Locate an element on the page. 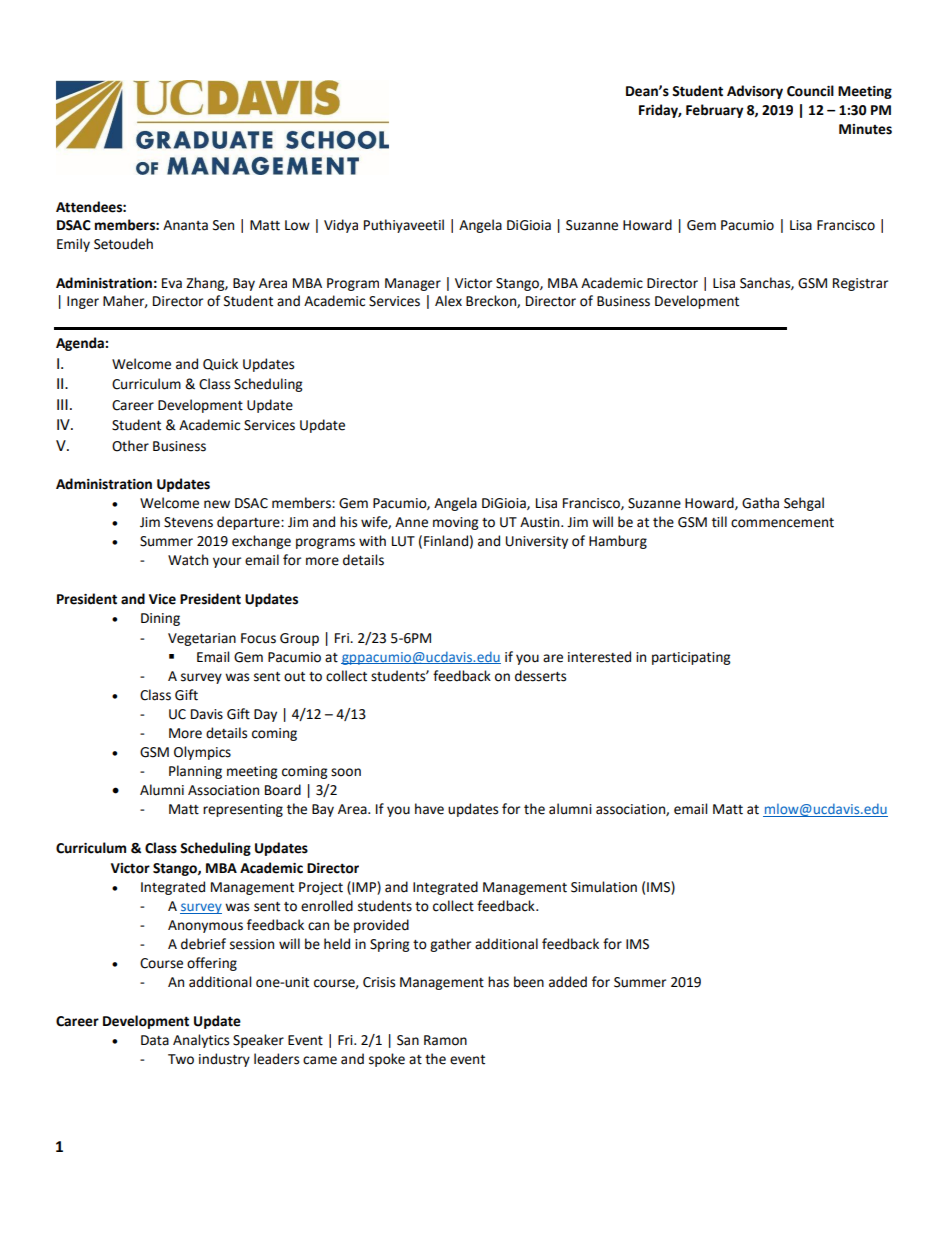  Alex is located at coordinates (448, 301).
